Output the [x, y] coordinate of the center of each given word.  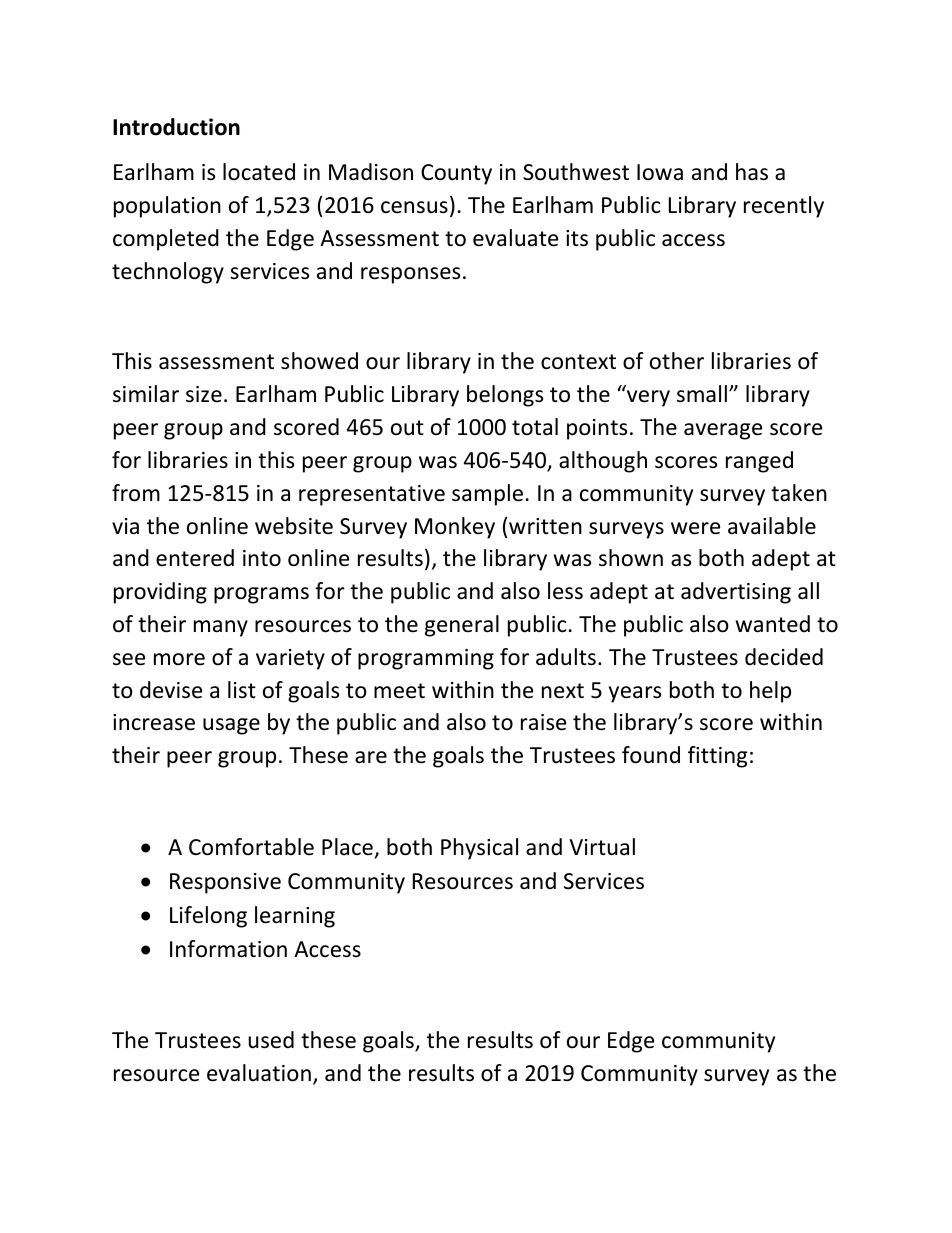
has [752, 172]
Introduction [176, 127]
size [204, 394]
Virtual [602, 847]
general [462, 626]
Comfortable [251, 847]
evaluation [259, 1073]
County [456, 174]
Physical [479, 849]
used [271, 1040]
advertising [736, 593]
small [703, 394]
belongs [505, 396]
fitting [717, 757]
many [221, 628]
